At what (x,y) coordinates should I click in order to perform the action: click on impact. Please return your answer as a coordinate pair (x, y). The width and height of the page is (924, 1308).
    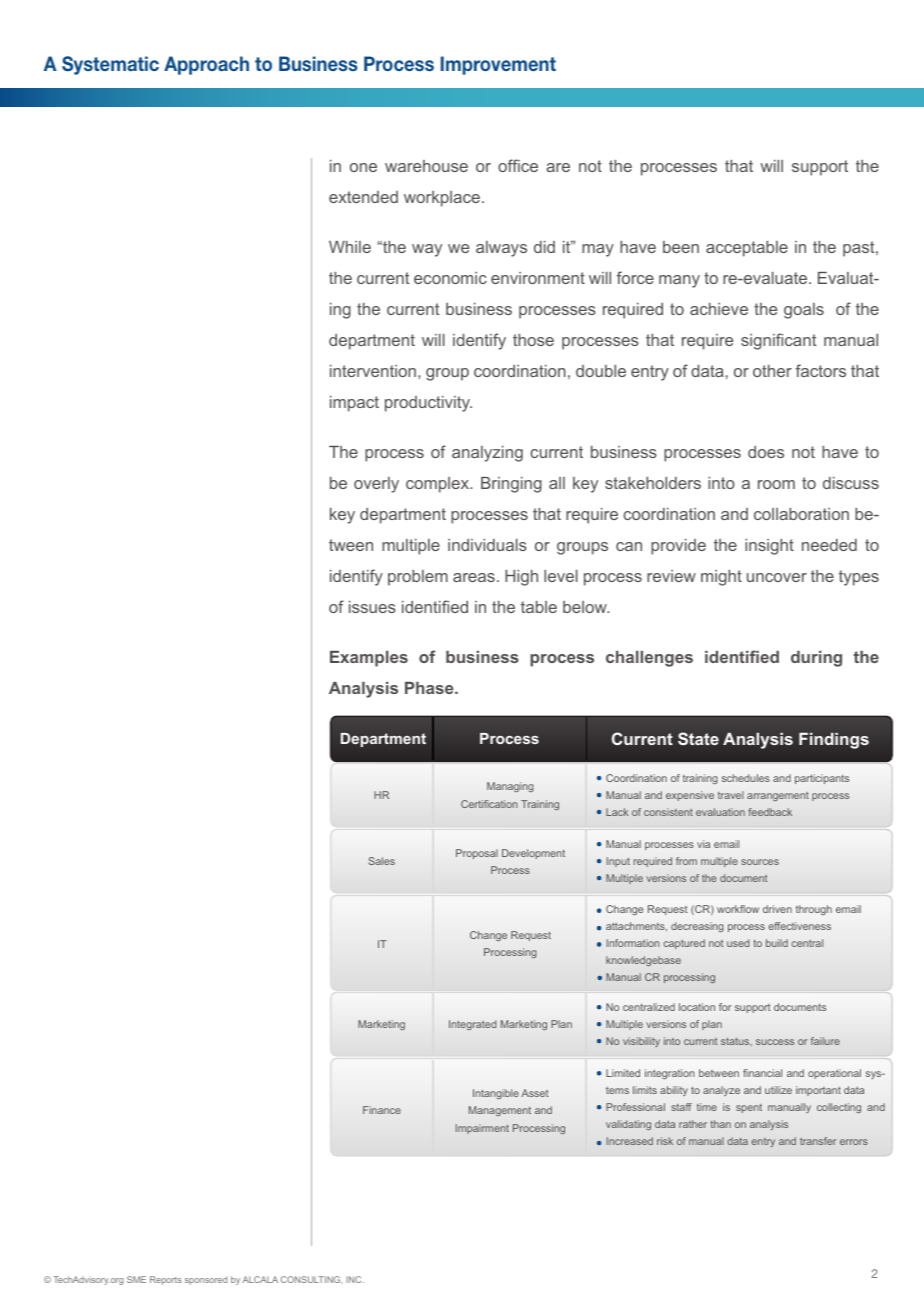
    Looking at the image, I should click on (354, 404).
